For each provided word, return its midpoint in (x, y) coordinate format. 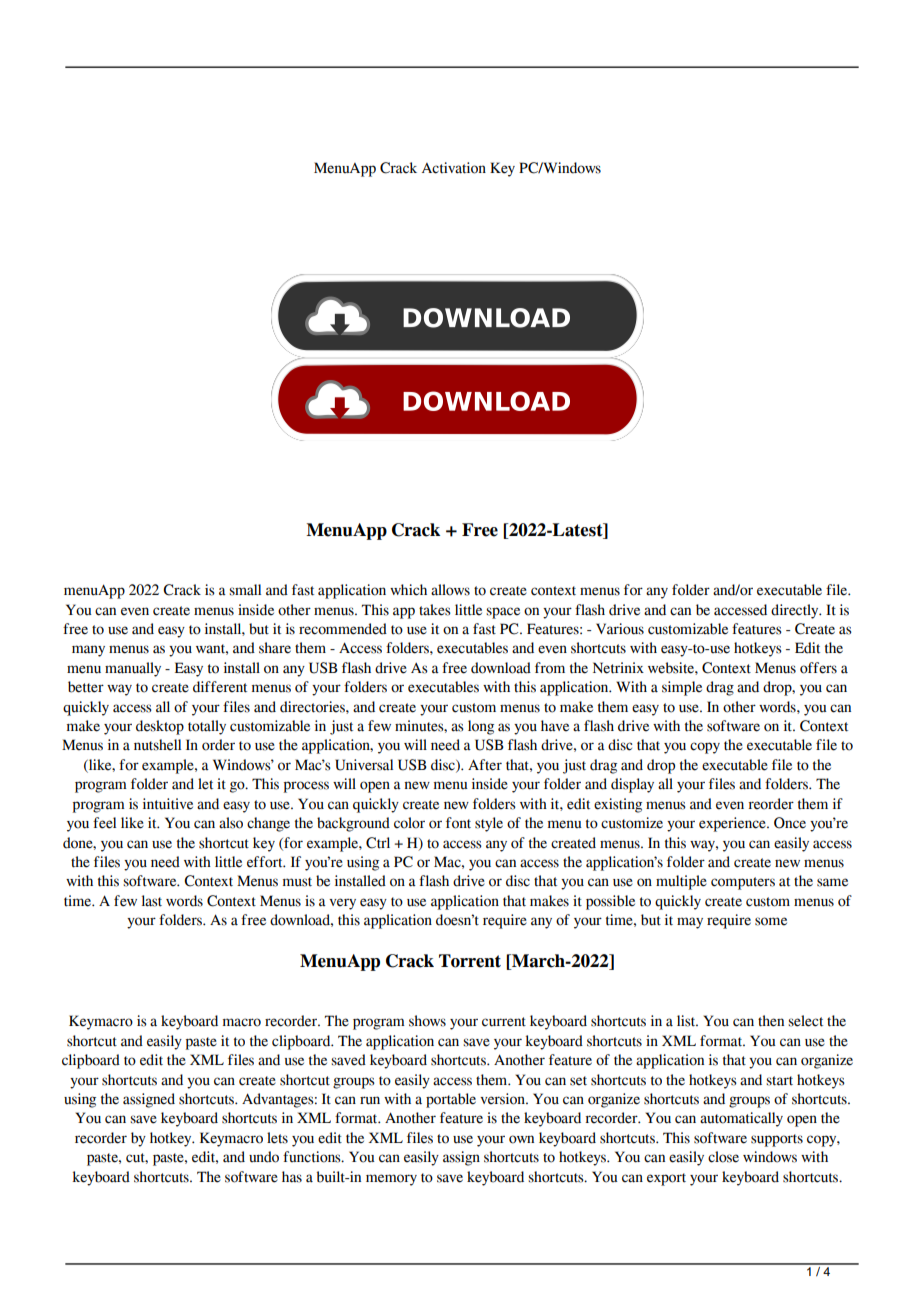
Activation (454, 168)
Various (620, 629)
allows (450, 590)
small (245, 590)
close (723, 1157)
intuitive (168, 804)
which (408, 590)
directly (796, 611)
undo (264, 1157)
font (458, 823)
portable (451, 1100)
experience (733, 824)
